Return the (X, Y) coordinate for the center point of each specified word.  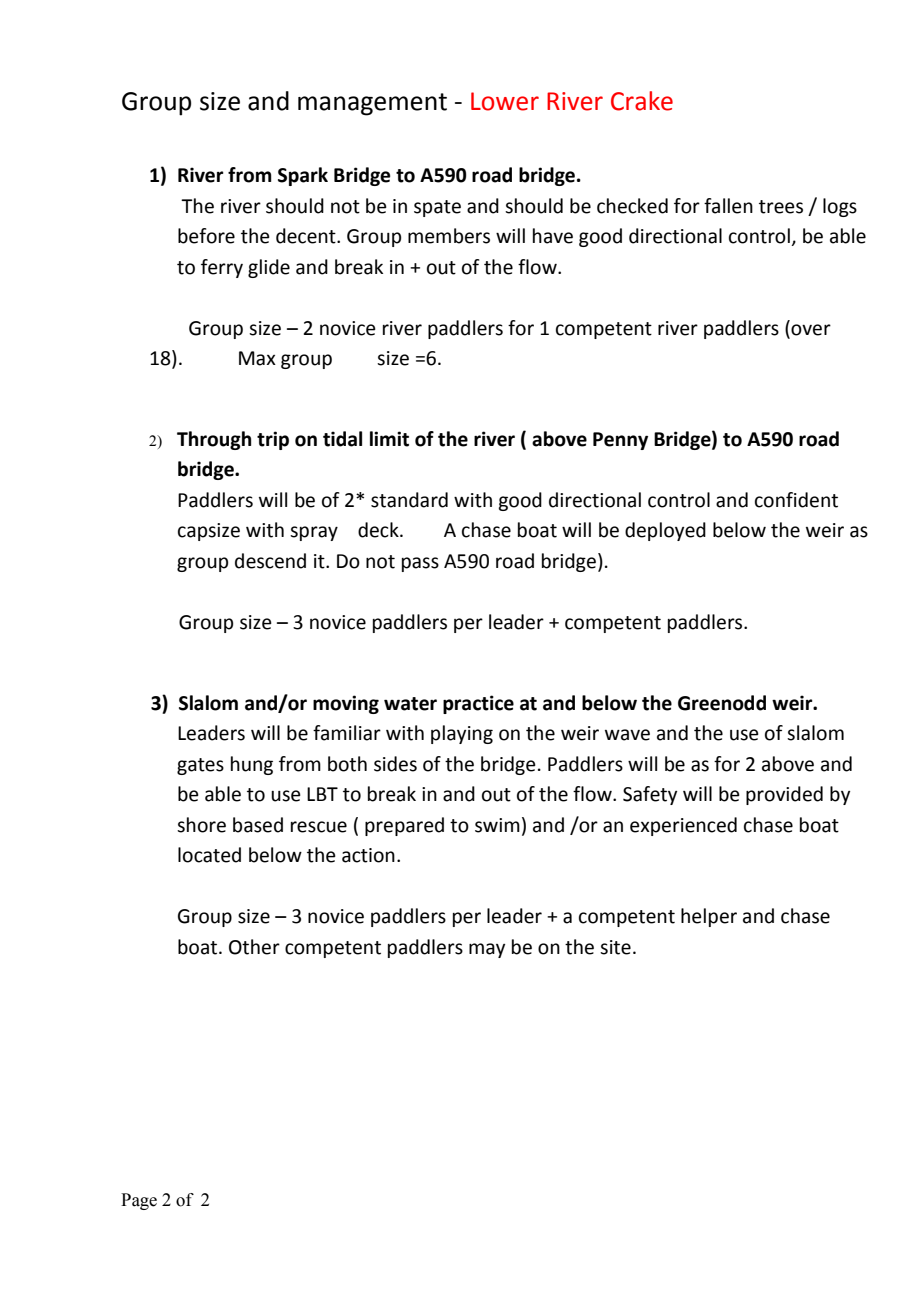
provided (784, 795)
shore (201, 825)
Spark (303, 176)
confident (796, 500)
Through (214, 440)
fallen (728, 206)
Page (139, 1201)
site (615, 947)
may (487, 950)
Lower (505, 101)
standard (409, 500)
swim (497, 825)
